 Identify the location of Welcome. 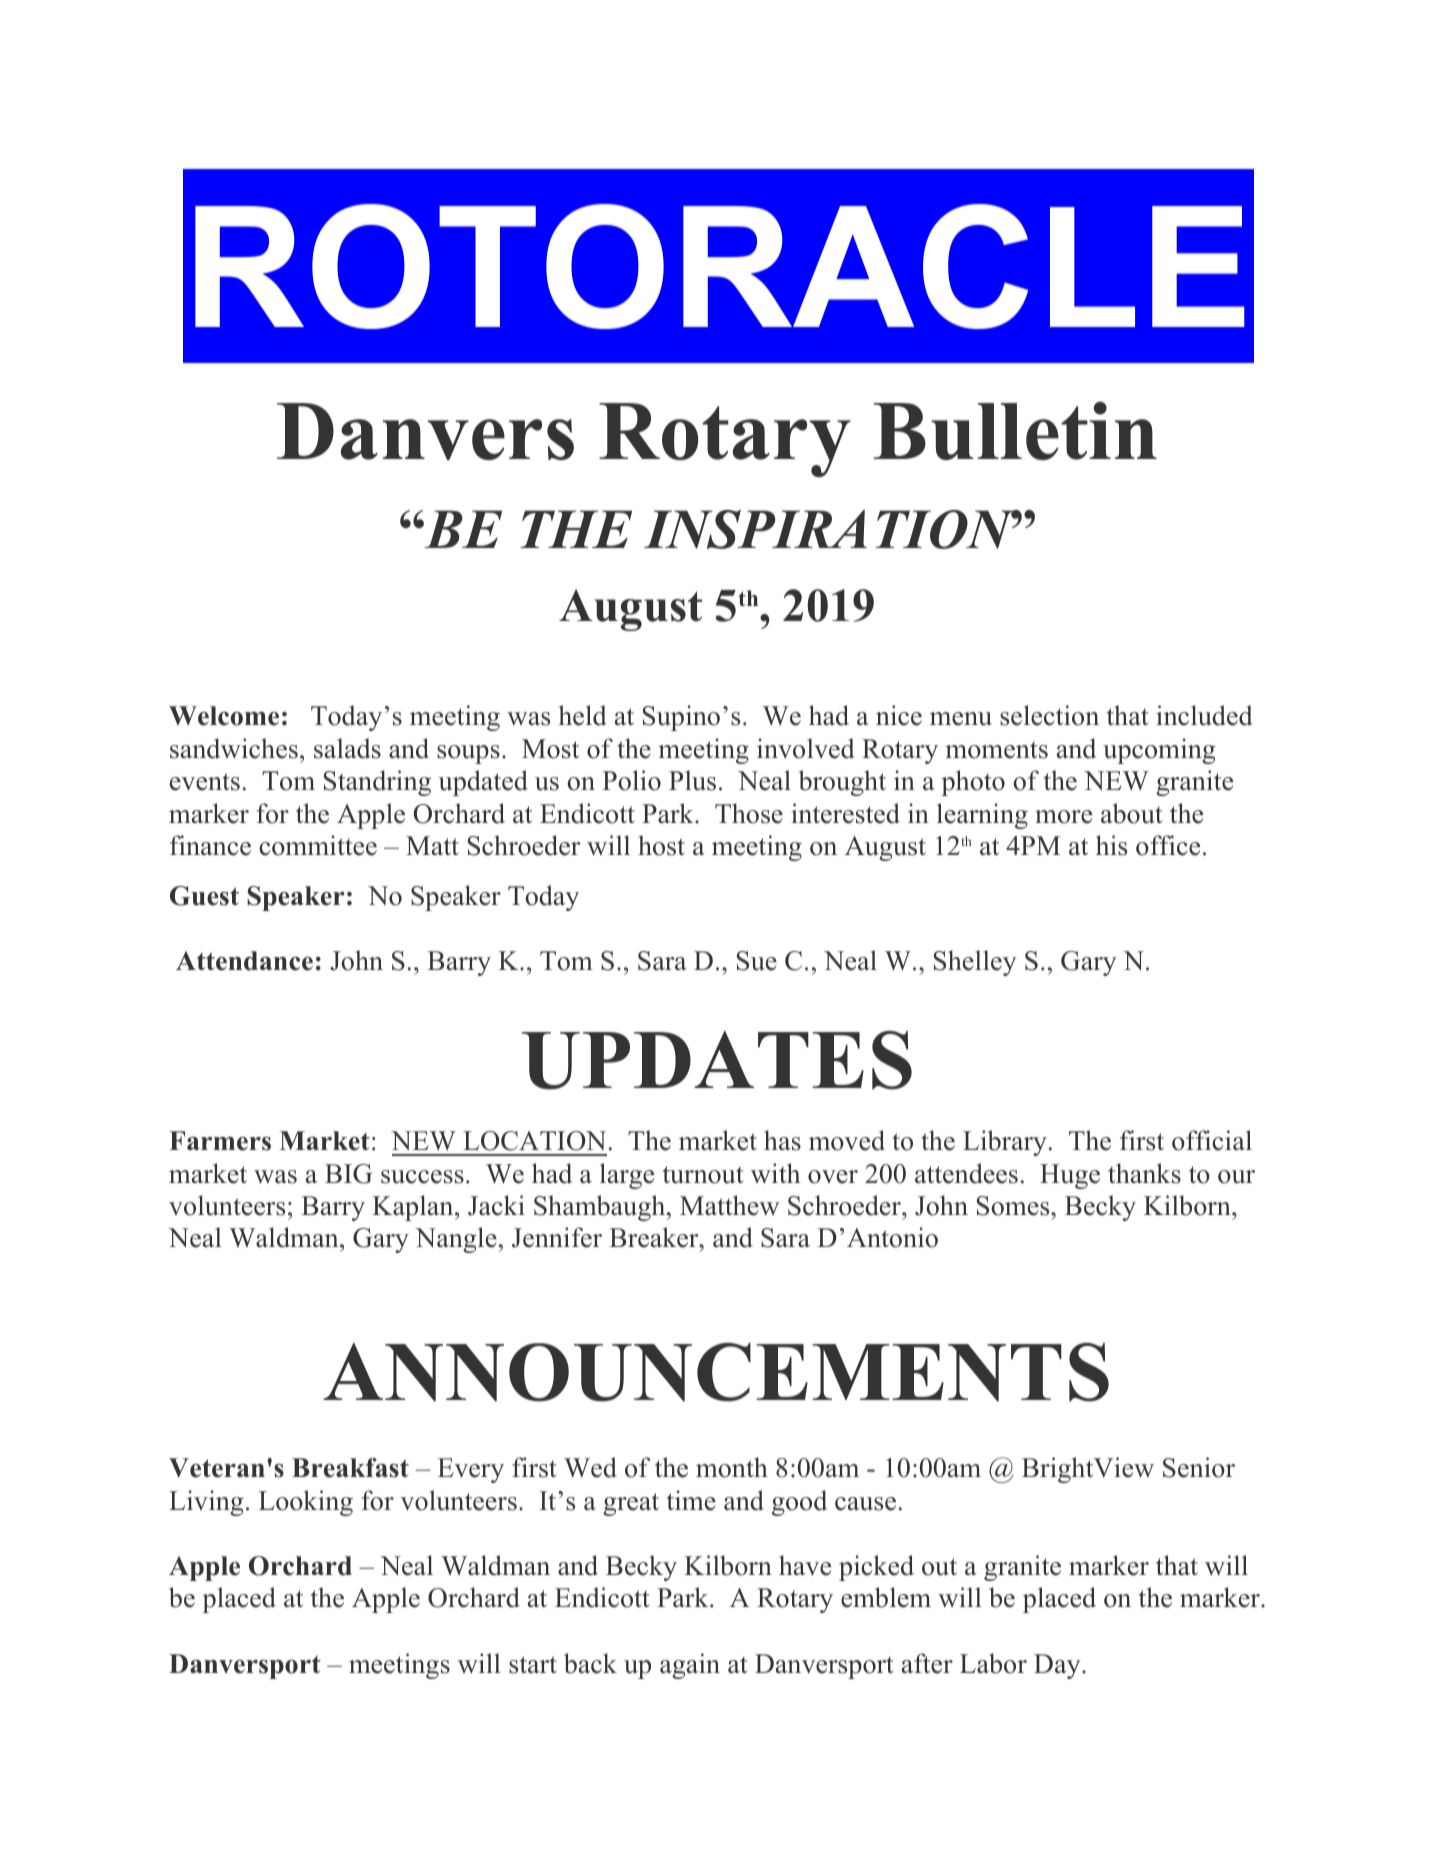
(224, 716).
